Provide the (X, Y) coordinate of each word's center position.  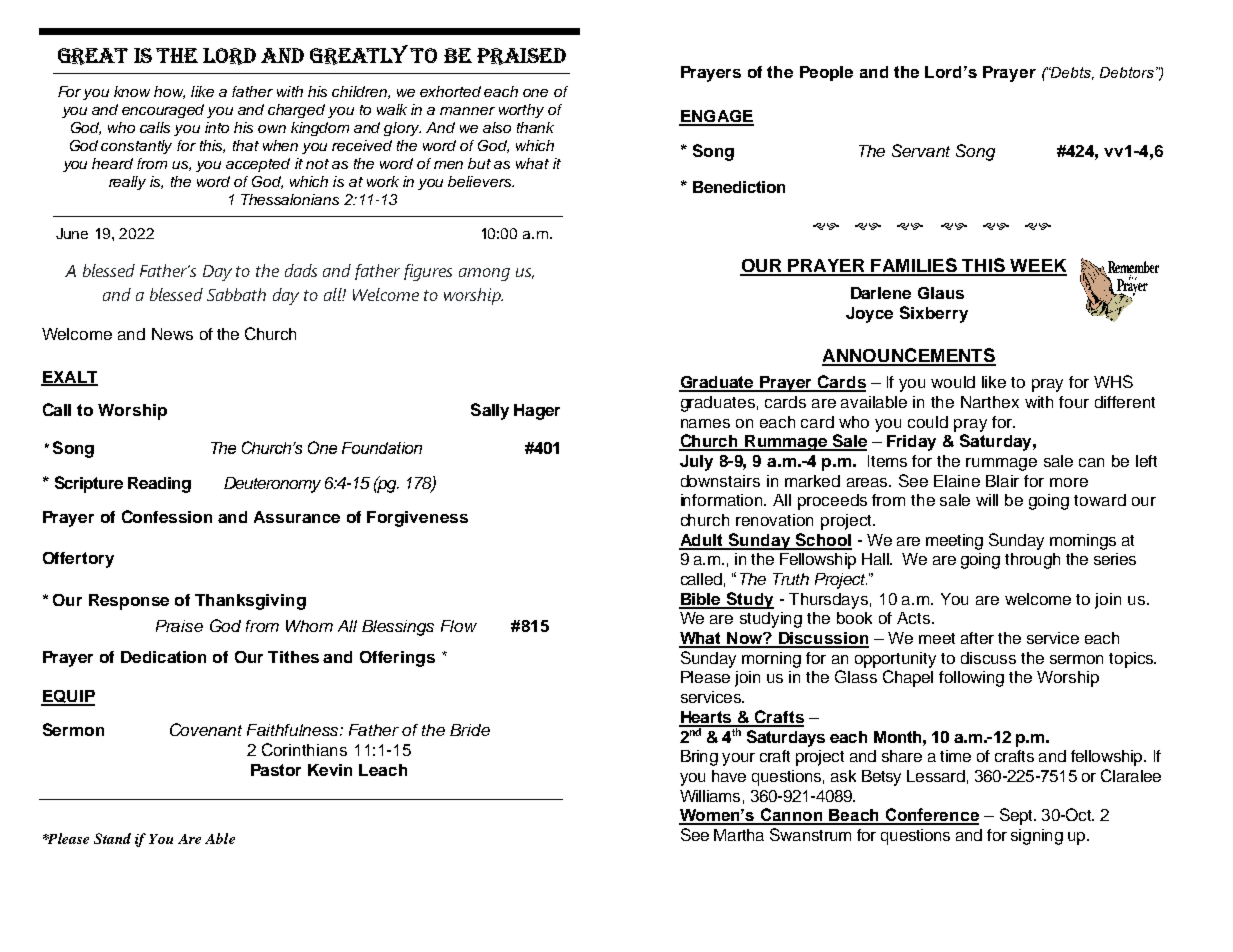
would (953, 382)
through (1032, 561)
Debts (1071, 73)
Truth (791, 579)
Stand (112, 838)
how (169, 92)
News (172, 334)
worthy (521, 111)
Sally (490, 411)
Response (129, 602)
